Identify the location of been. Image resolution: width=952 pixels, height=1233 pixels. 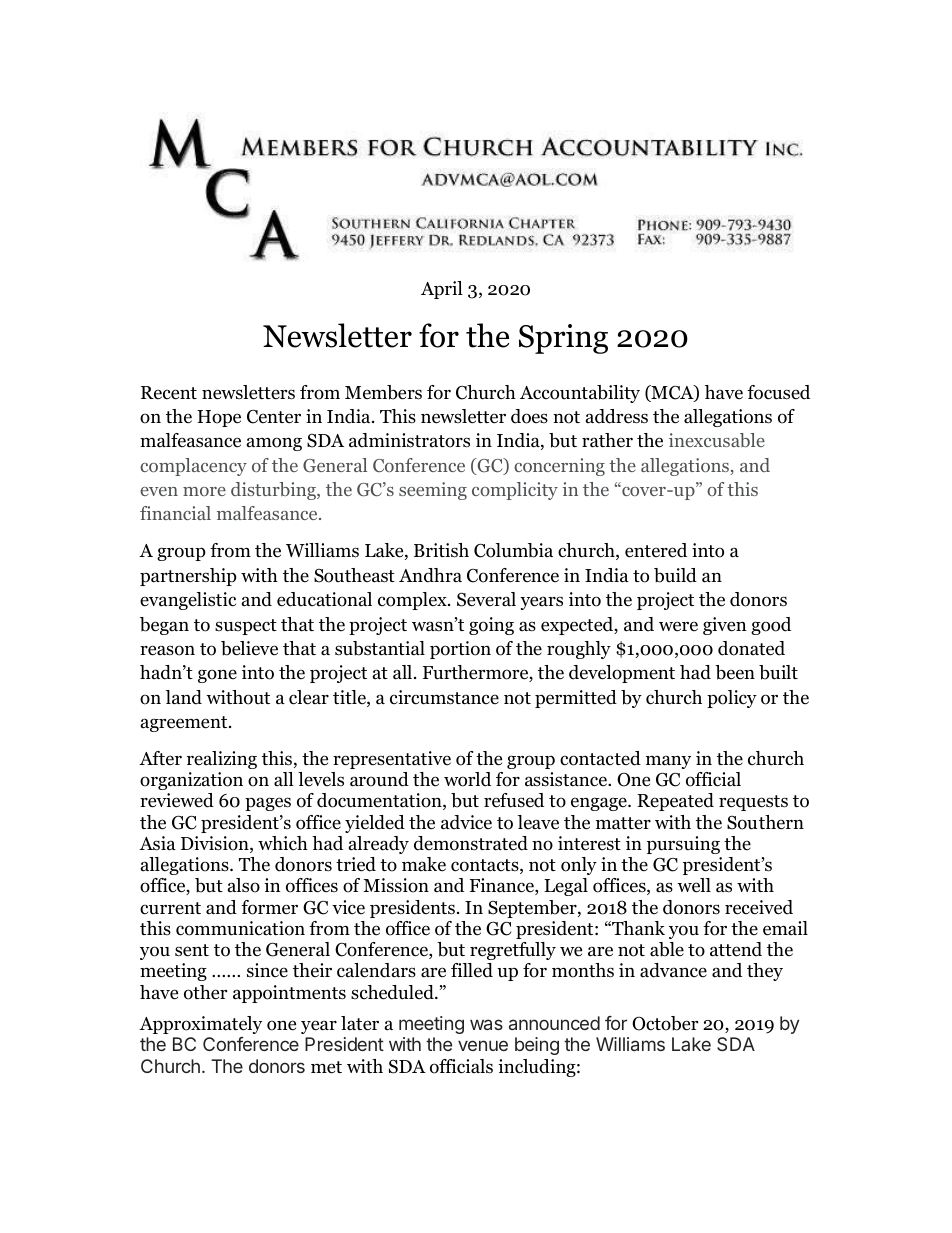
(735, 672).
